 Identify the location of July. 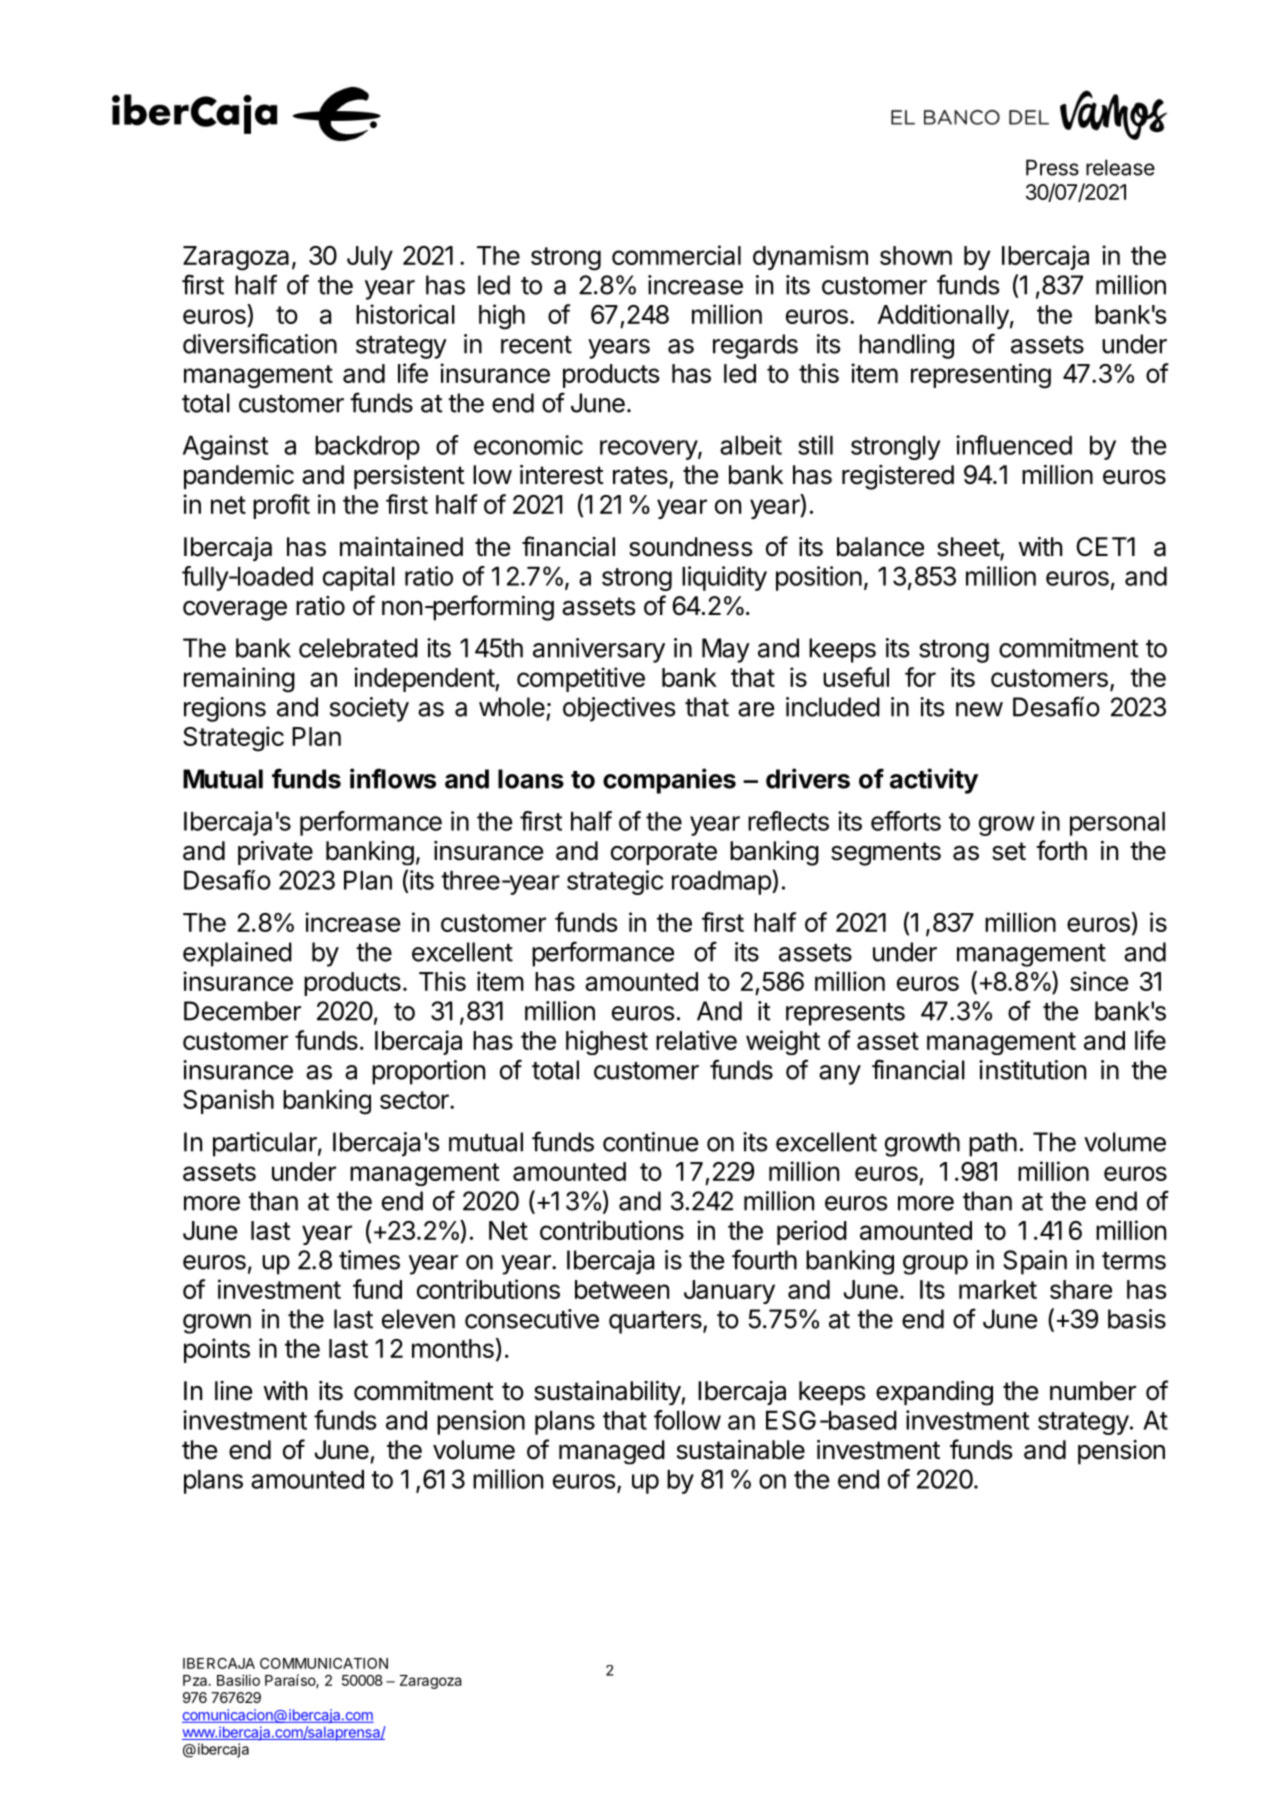
(370, 258).
